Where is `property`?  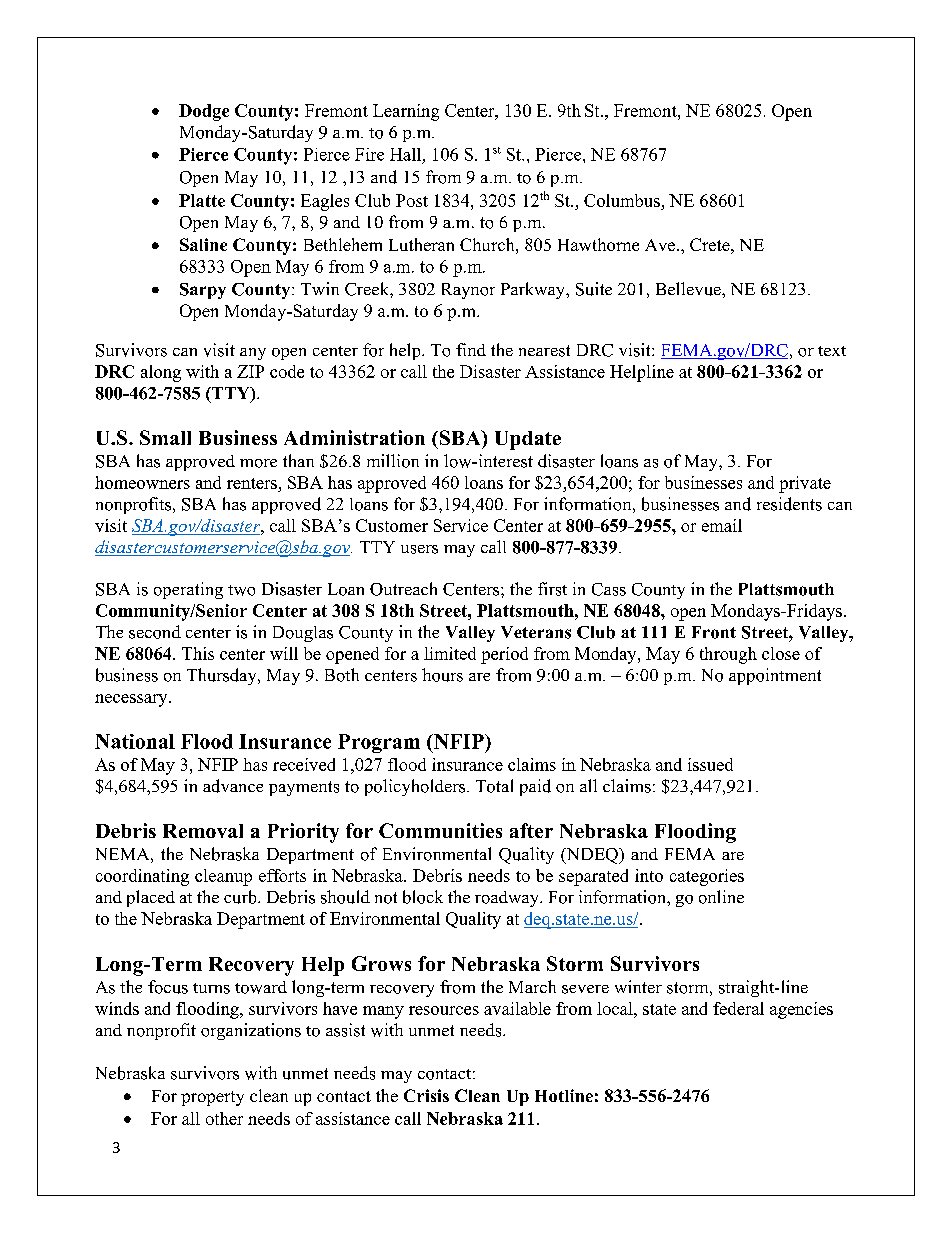
property is located at coordinates (212, 1098).
